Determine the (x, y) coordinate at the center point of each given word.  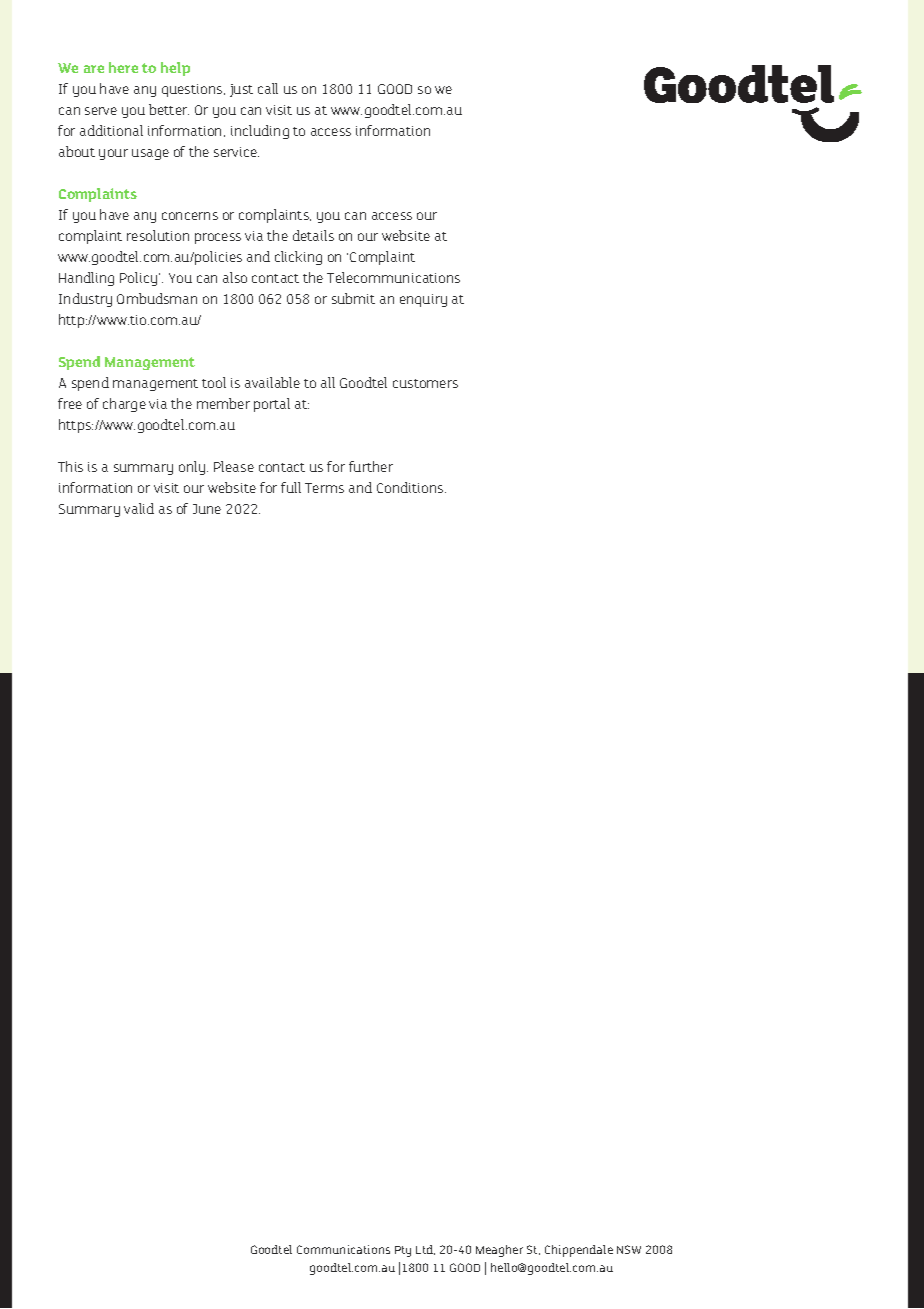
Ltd (425, 1250)
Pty (403, 1251)
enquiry (423, 300)
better (169, 109)
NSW (629, 1249)
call (268, 88)
